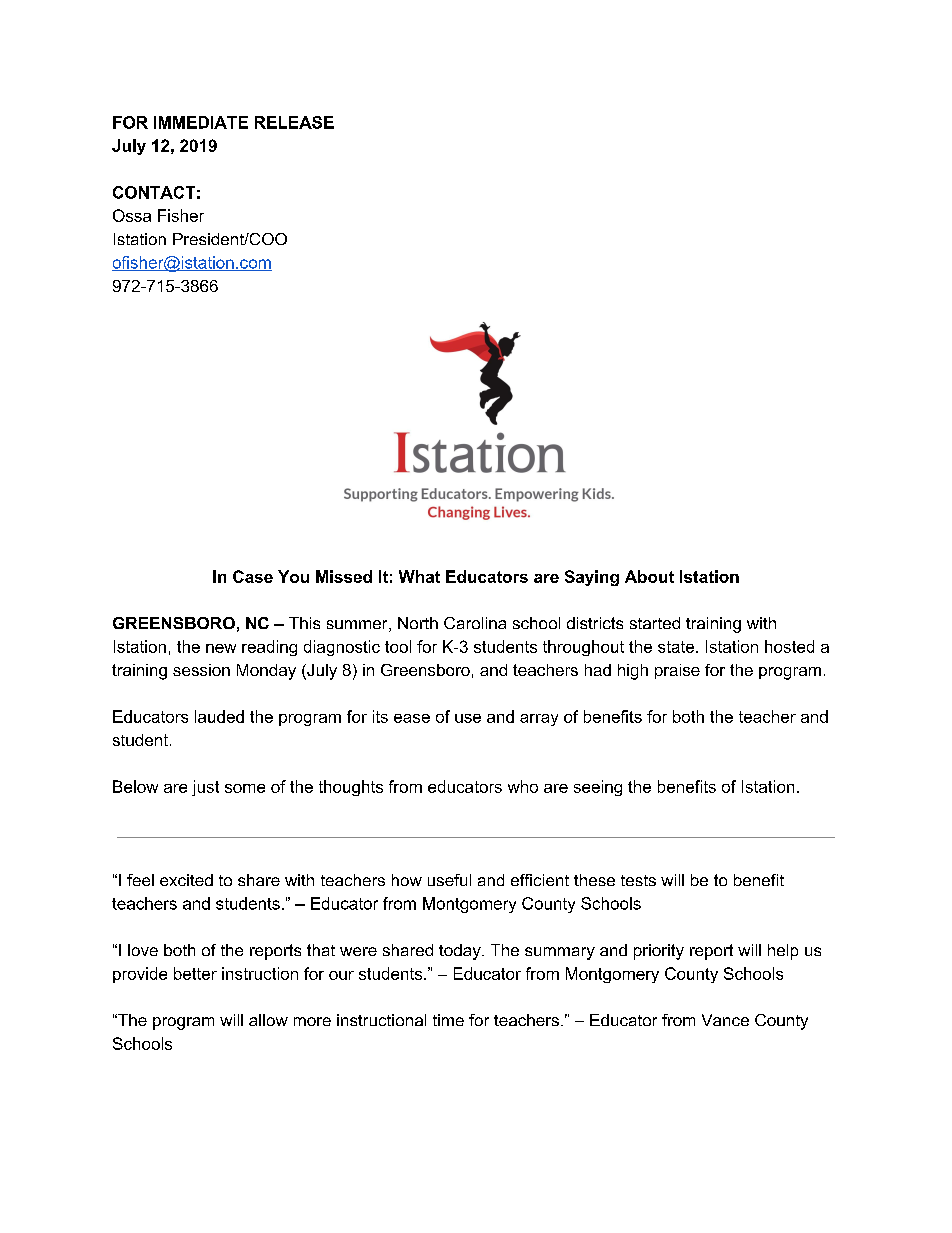 The height and width of the document is (1233, 952). What do you see at coordinates (677, 671) in the document?
I see `praise` at bounding box center [677, 671].
